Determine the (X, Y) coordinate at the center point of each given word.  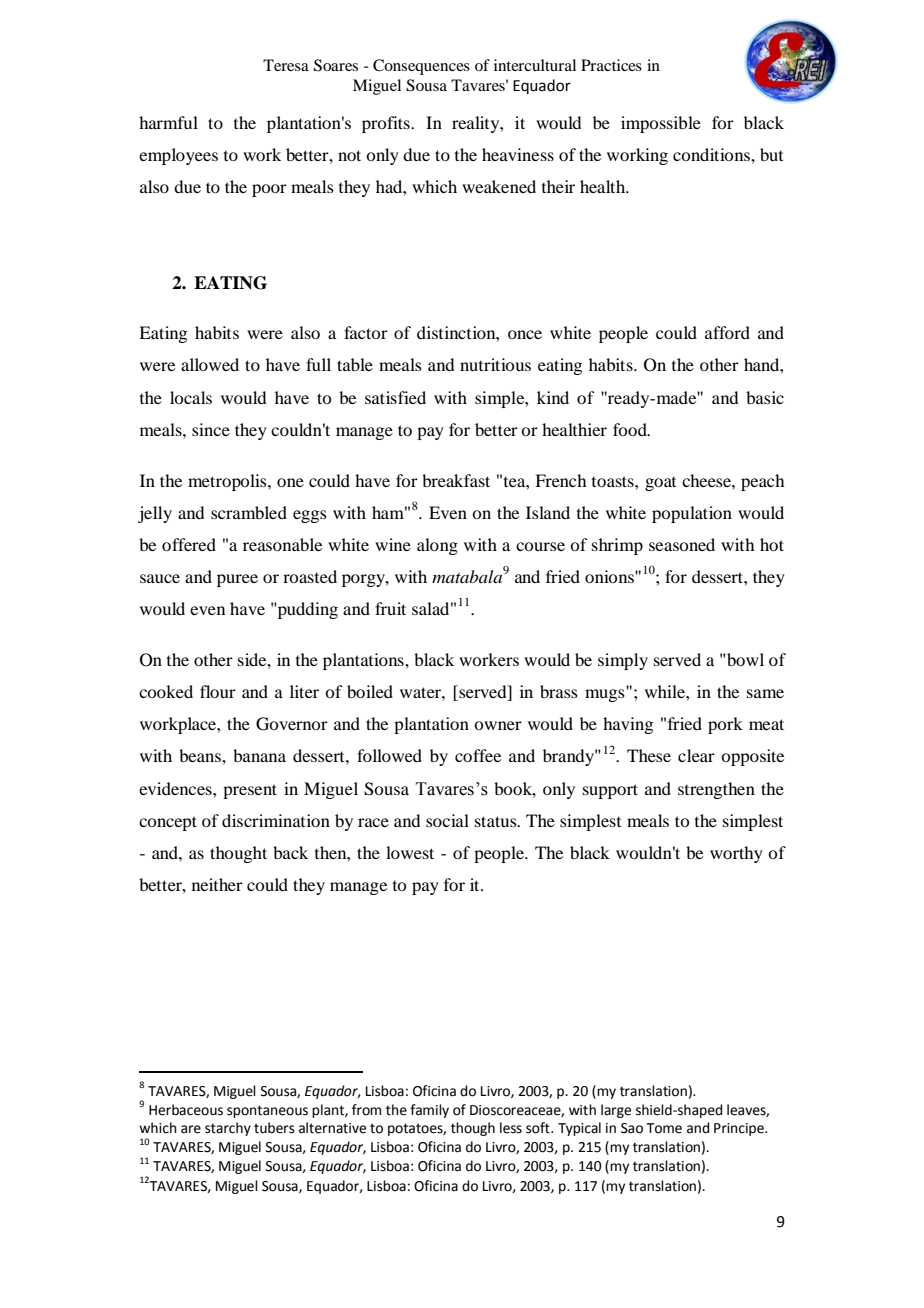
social (447, 820)
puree (237, 580)
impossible (661, 124)
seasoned (682, 544)
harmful (168, 122)
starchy (228, 1129)
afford (727, 332)
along (437, 546)
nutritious (495, 364)
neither (217, 884)
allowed (210, 364)
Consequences (421, 67)
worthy (736, 854)
